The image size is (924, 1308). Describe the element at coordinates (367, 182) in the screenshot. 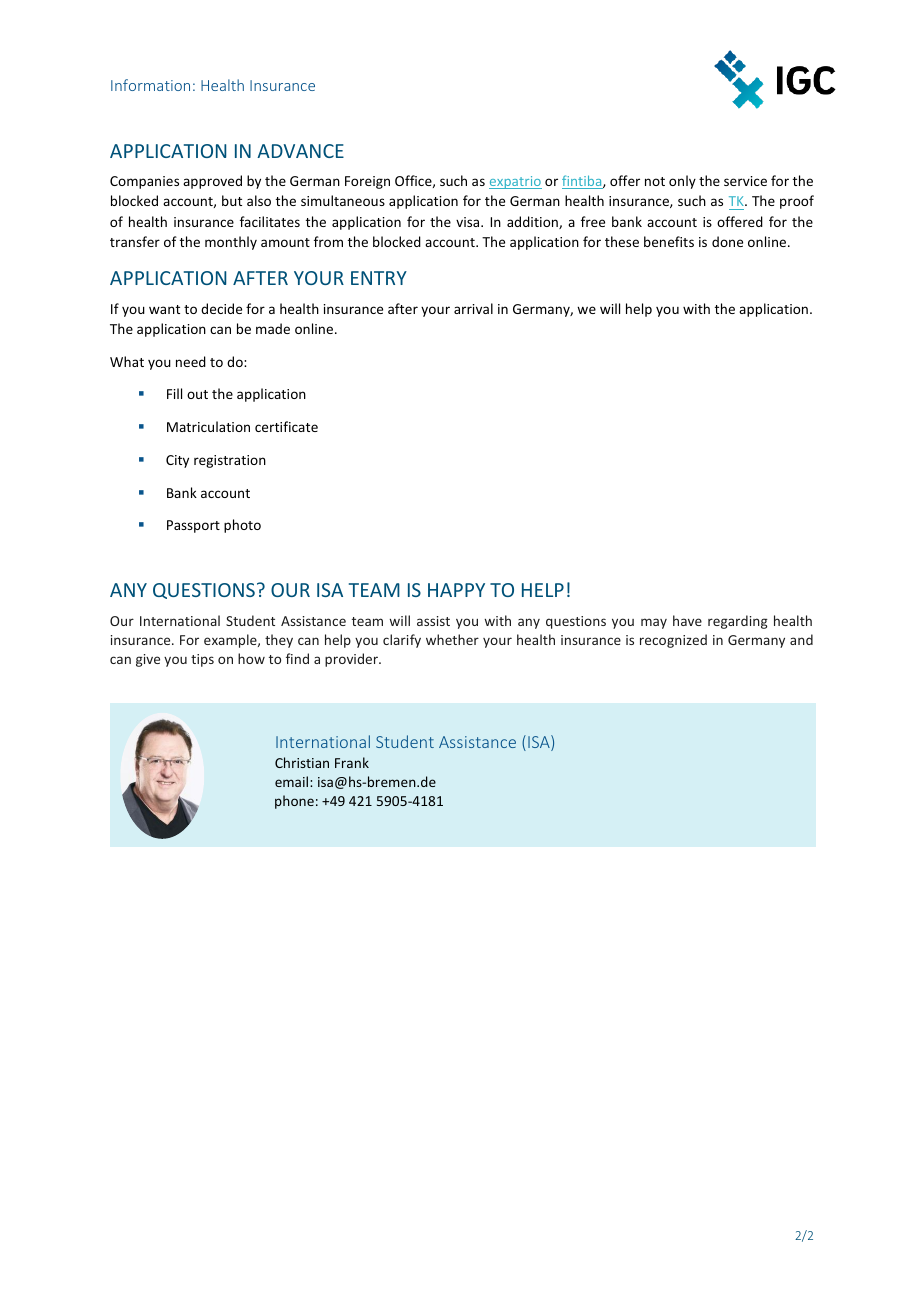

I see `Foreign` at that location.
